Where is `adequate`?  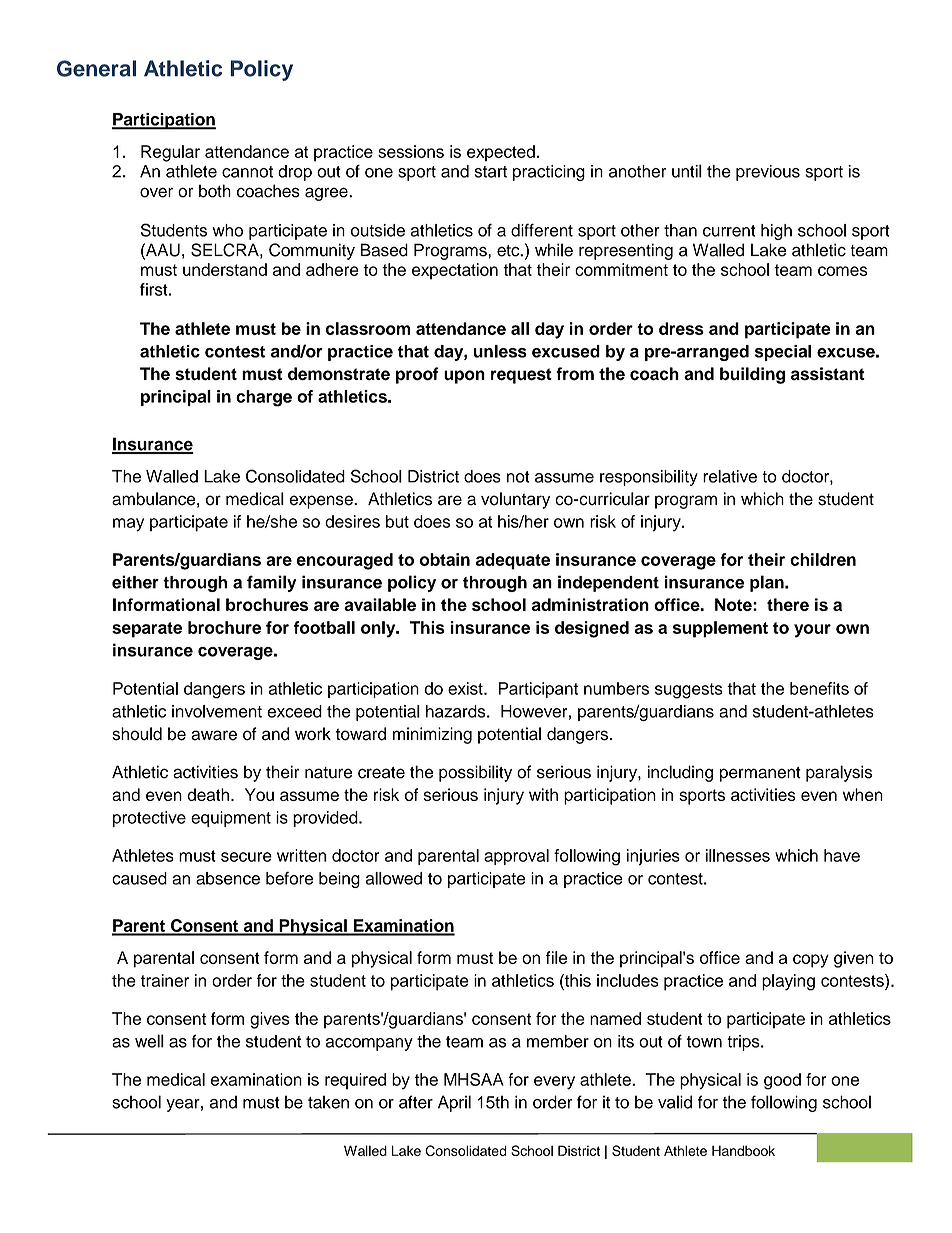 adequate is located at coordinates (513, 561).
